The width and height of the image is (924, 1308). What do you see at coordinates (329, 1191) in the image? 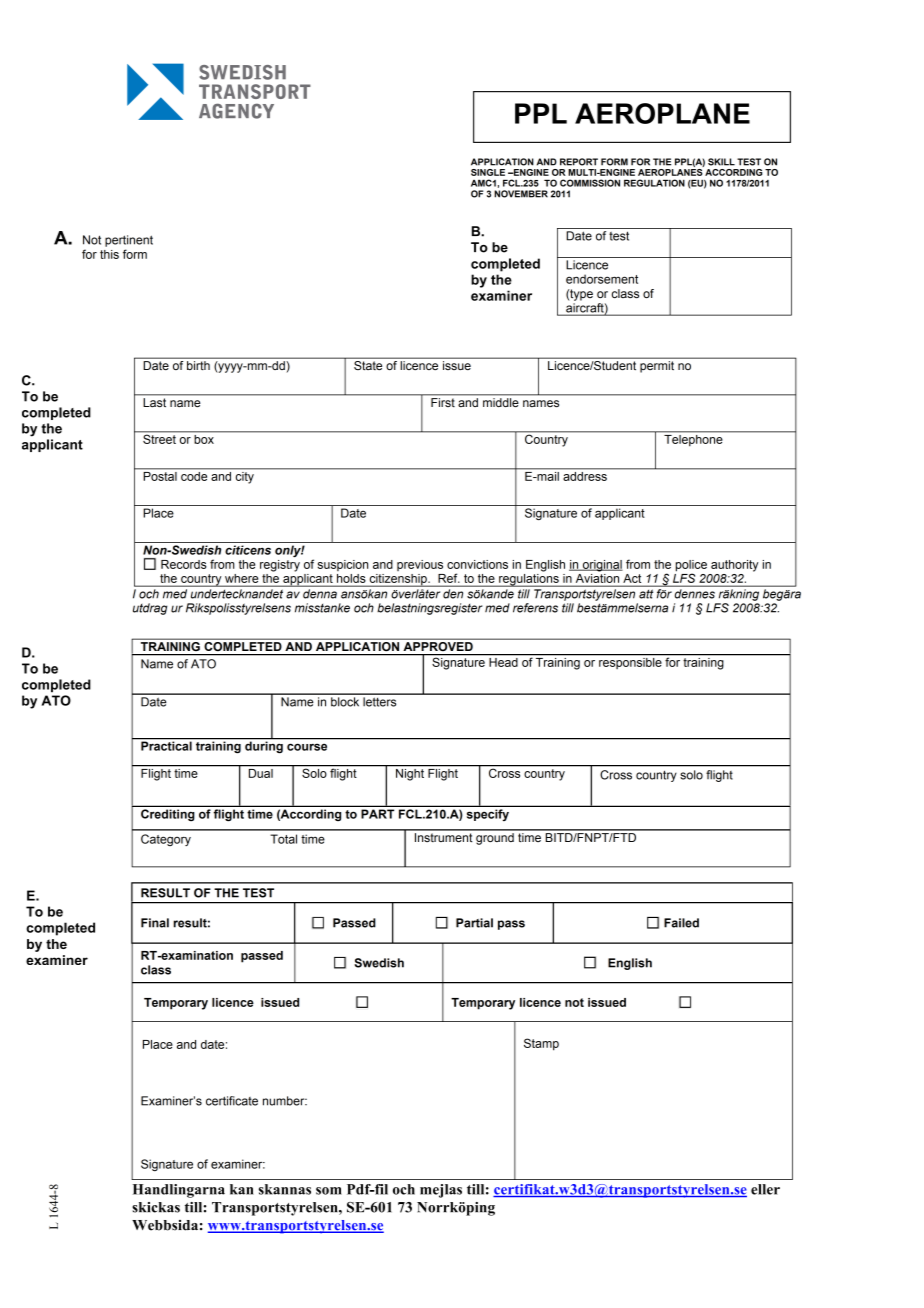
I see `som` at bounding box center [329, 1191].
